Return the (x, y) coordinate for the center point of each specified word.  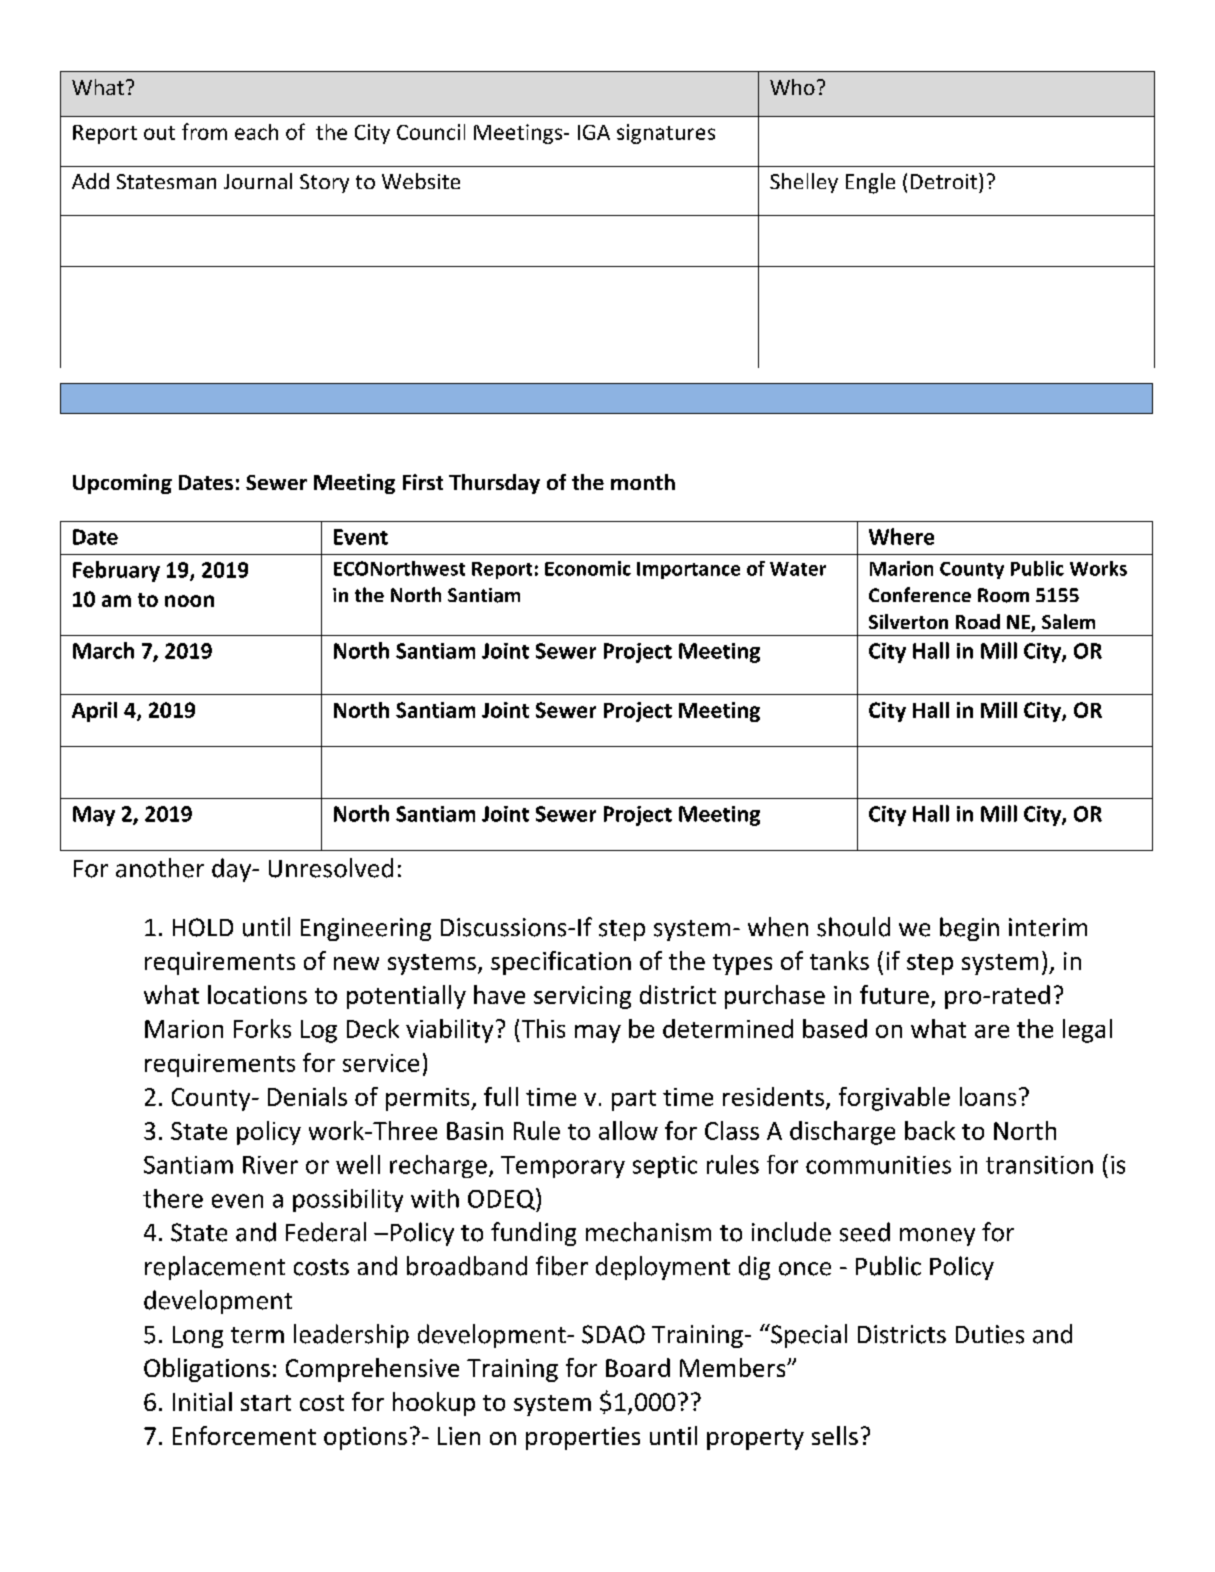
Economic (588, 568)
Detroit (945, 181)
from (204, 131)
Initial (202, 1401)
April (94, 712)
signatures (666, 134)
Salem (1068, 621)
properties (583, 1438)
